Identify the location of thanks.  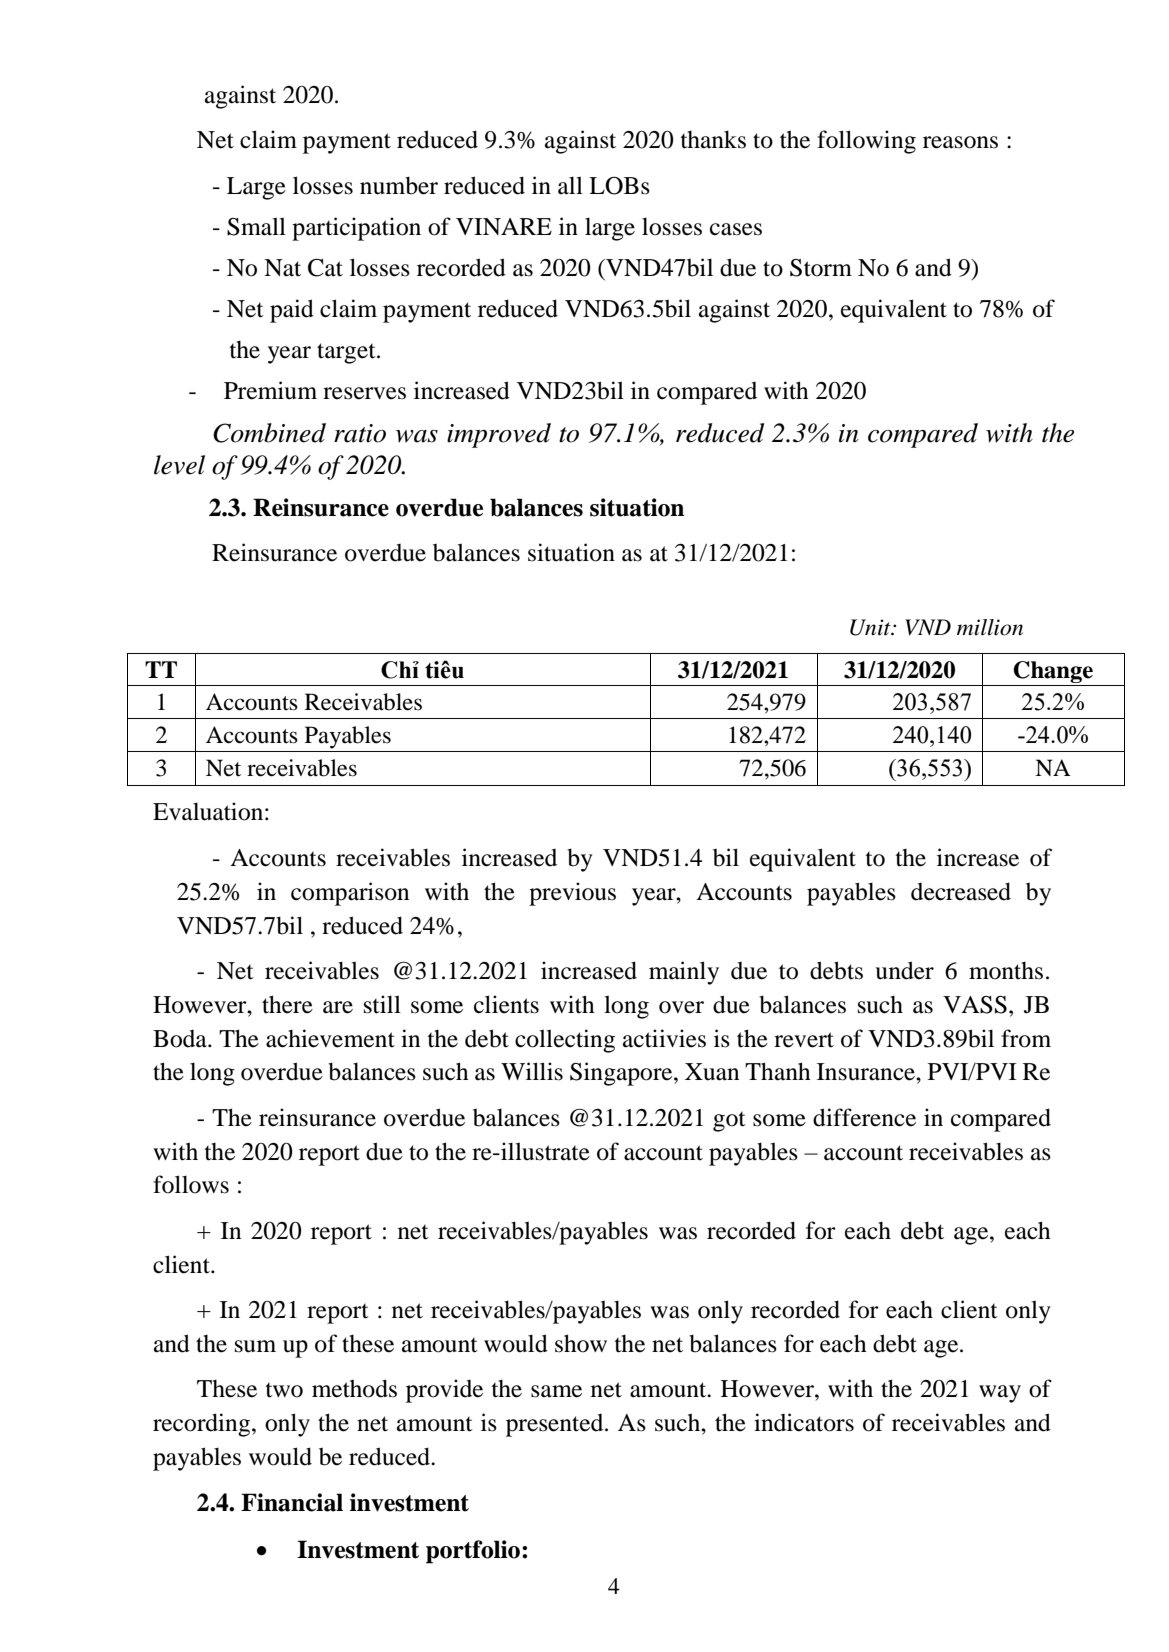
(713, 139).
